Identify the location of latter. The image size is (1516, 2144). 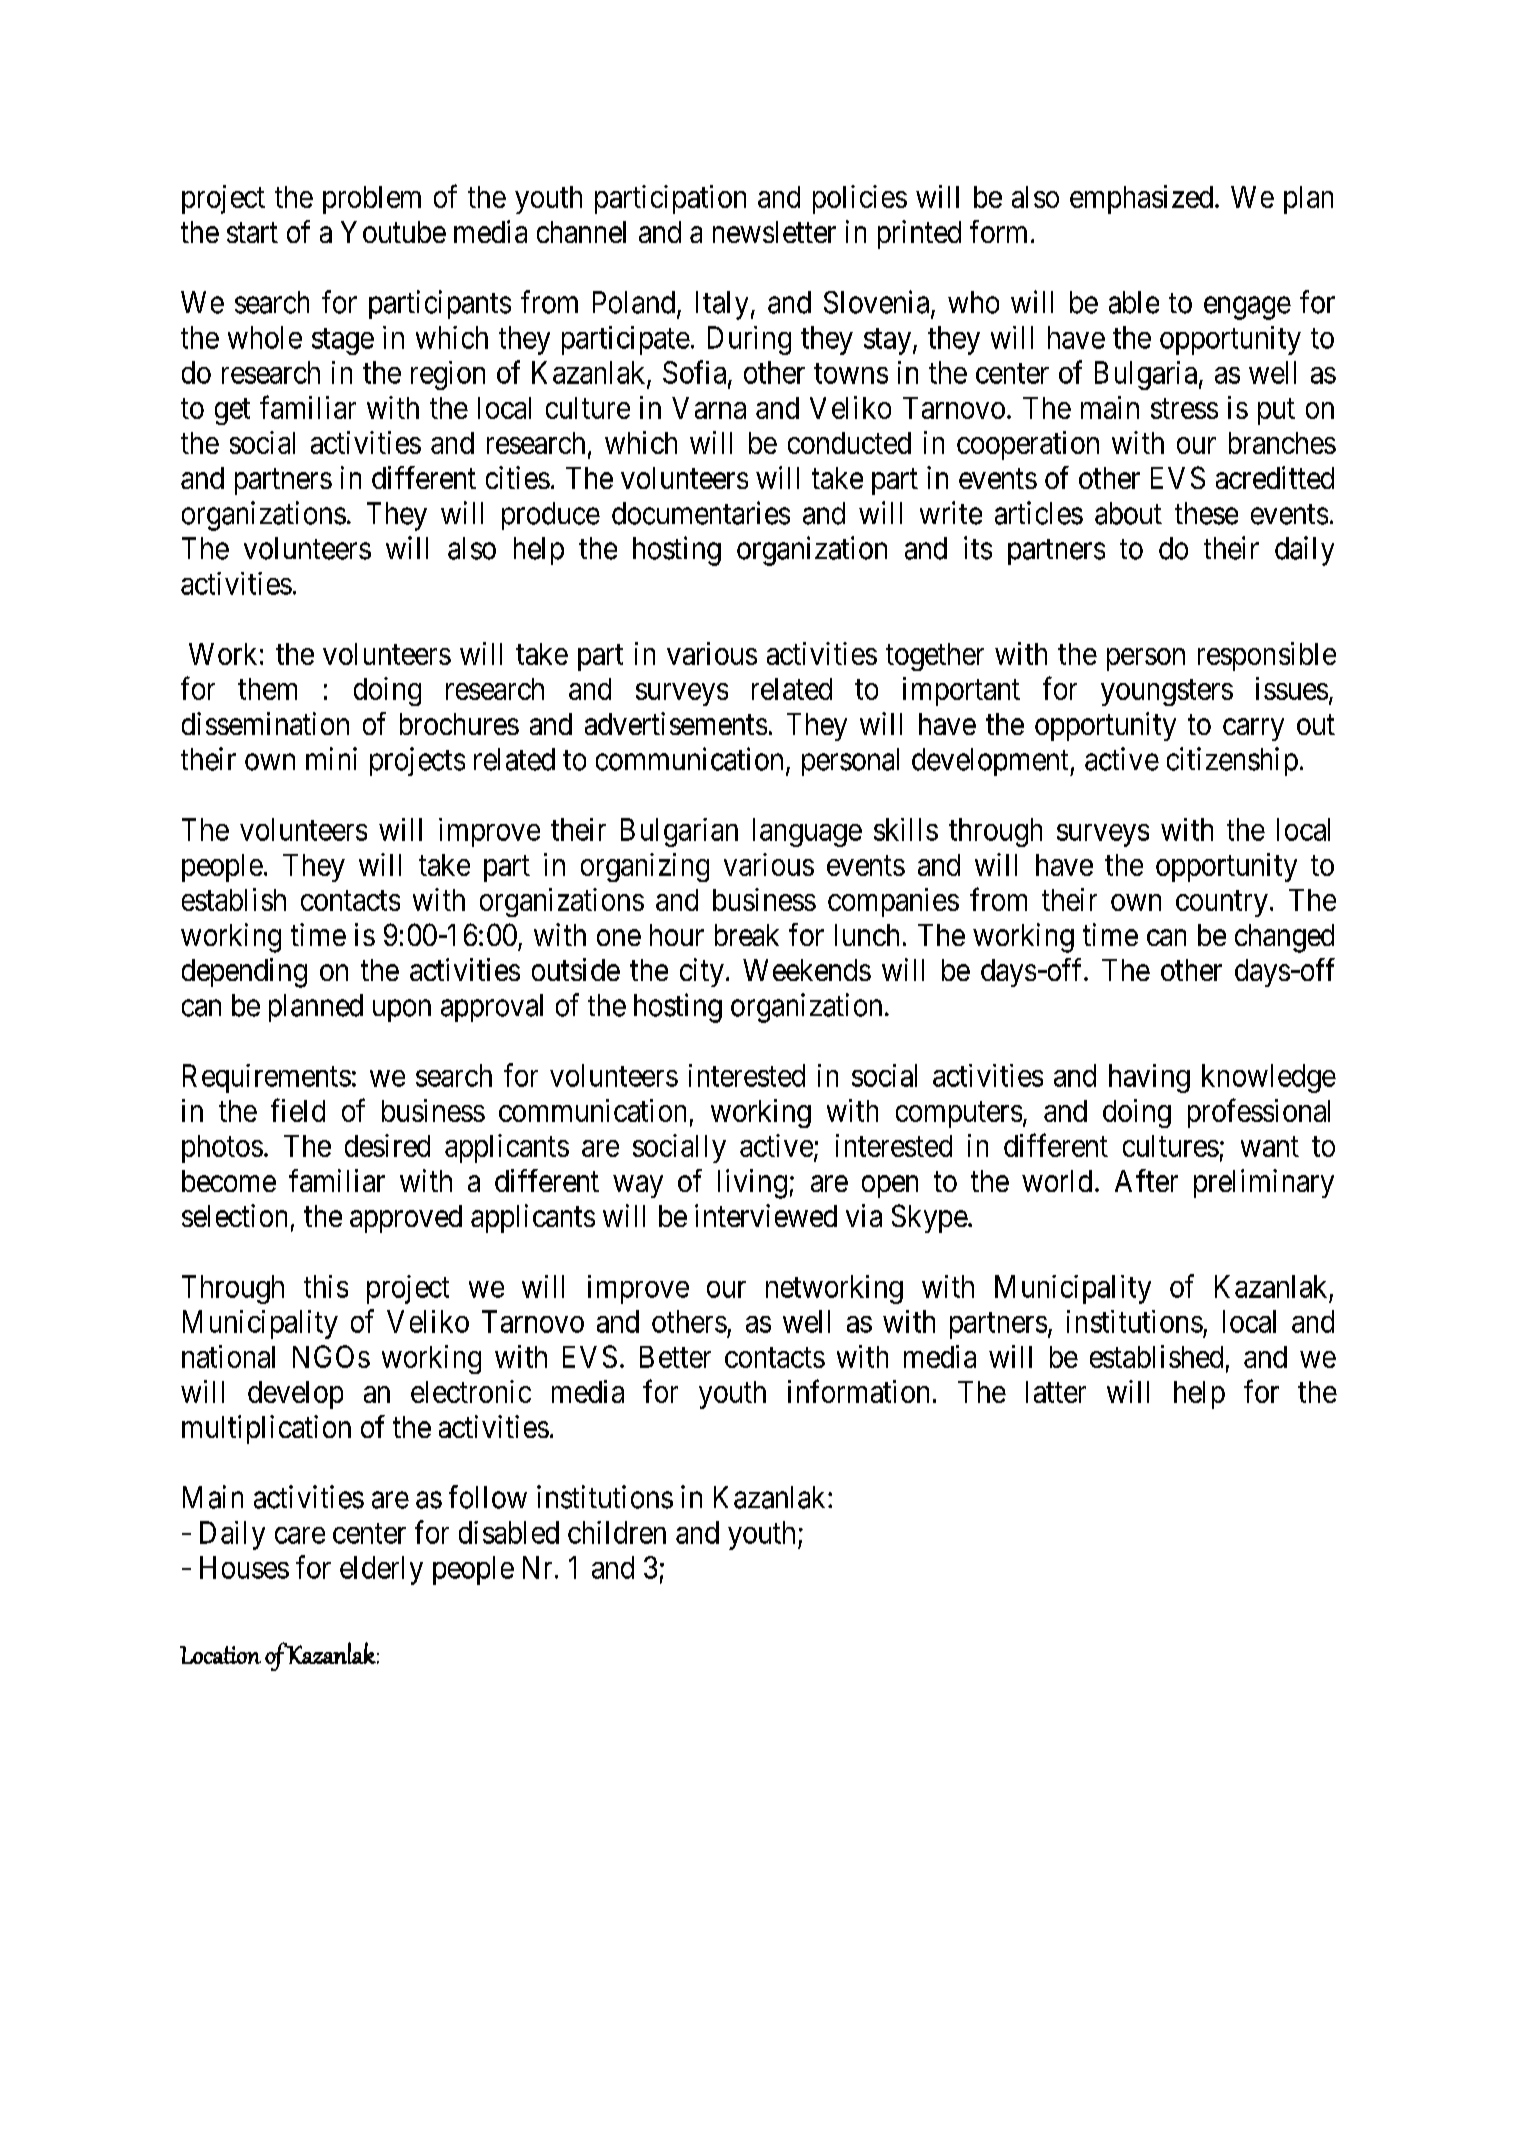
(1056, 1392).
